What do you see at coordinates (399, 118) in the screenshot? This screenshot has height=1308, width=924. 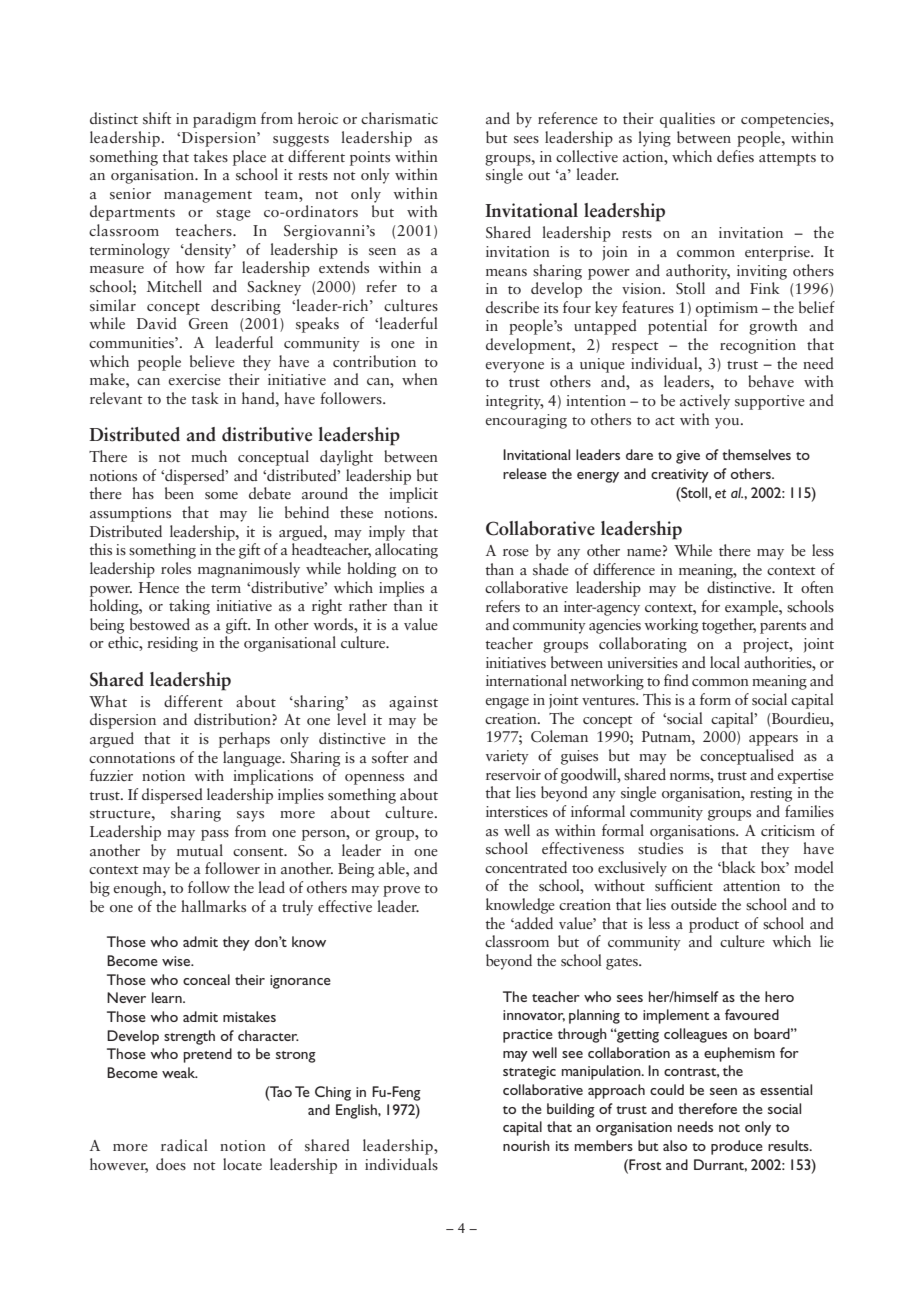 I see `charismatic` at bounding box center [399, 118].
